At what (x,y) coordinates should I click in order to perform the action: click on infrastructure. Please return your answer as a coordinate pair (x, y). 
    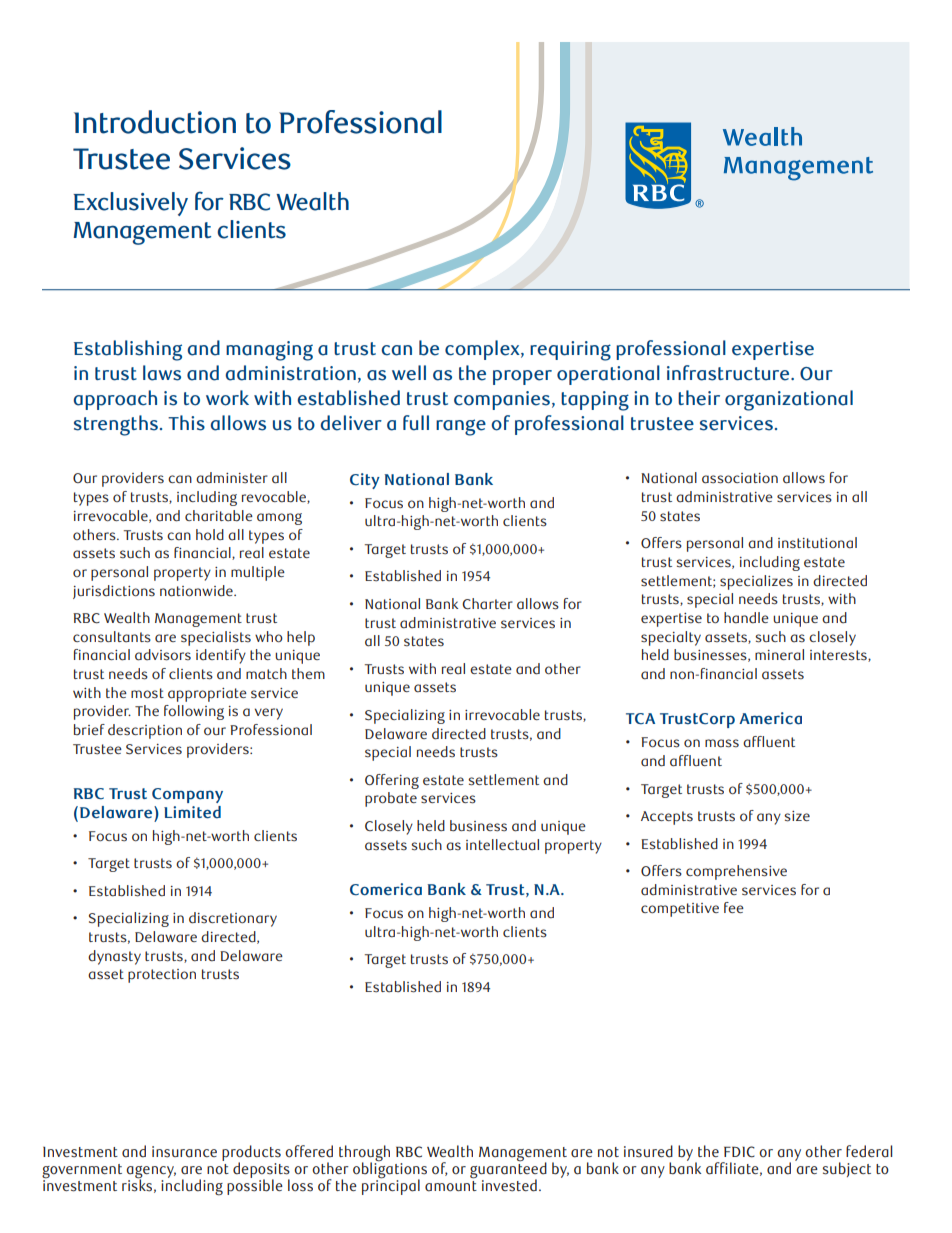
    Looking at the image, I should click on (729, 373).
